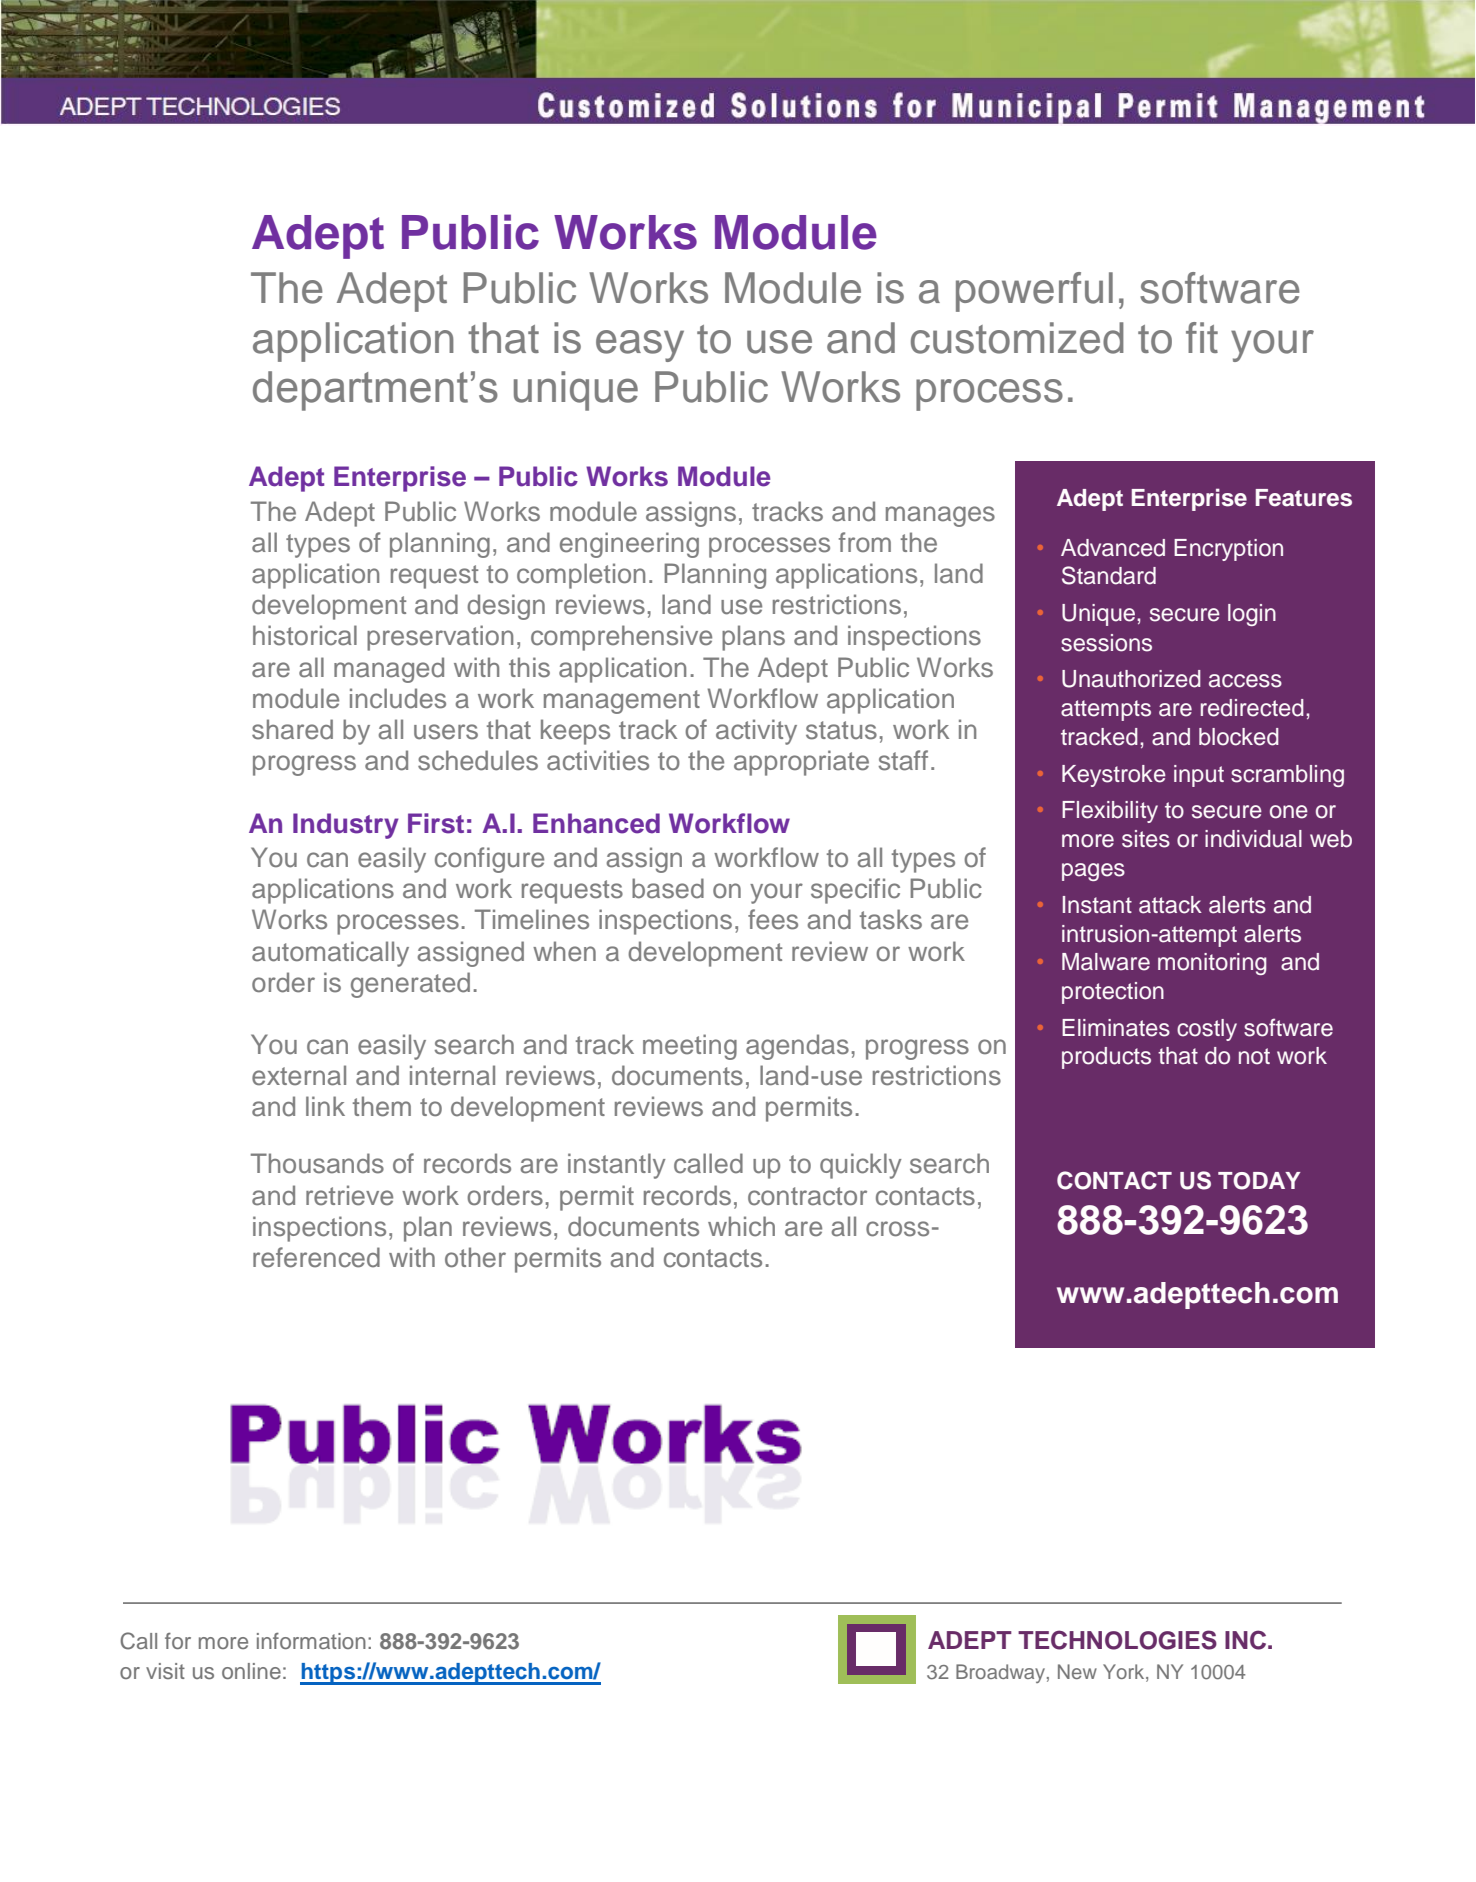 Image resolution: width=1476 pixels, height=1882 pixels. What do you see at coordinates (410, 985) in the image?
I see `generated` at bounding box center [410, 985].
